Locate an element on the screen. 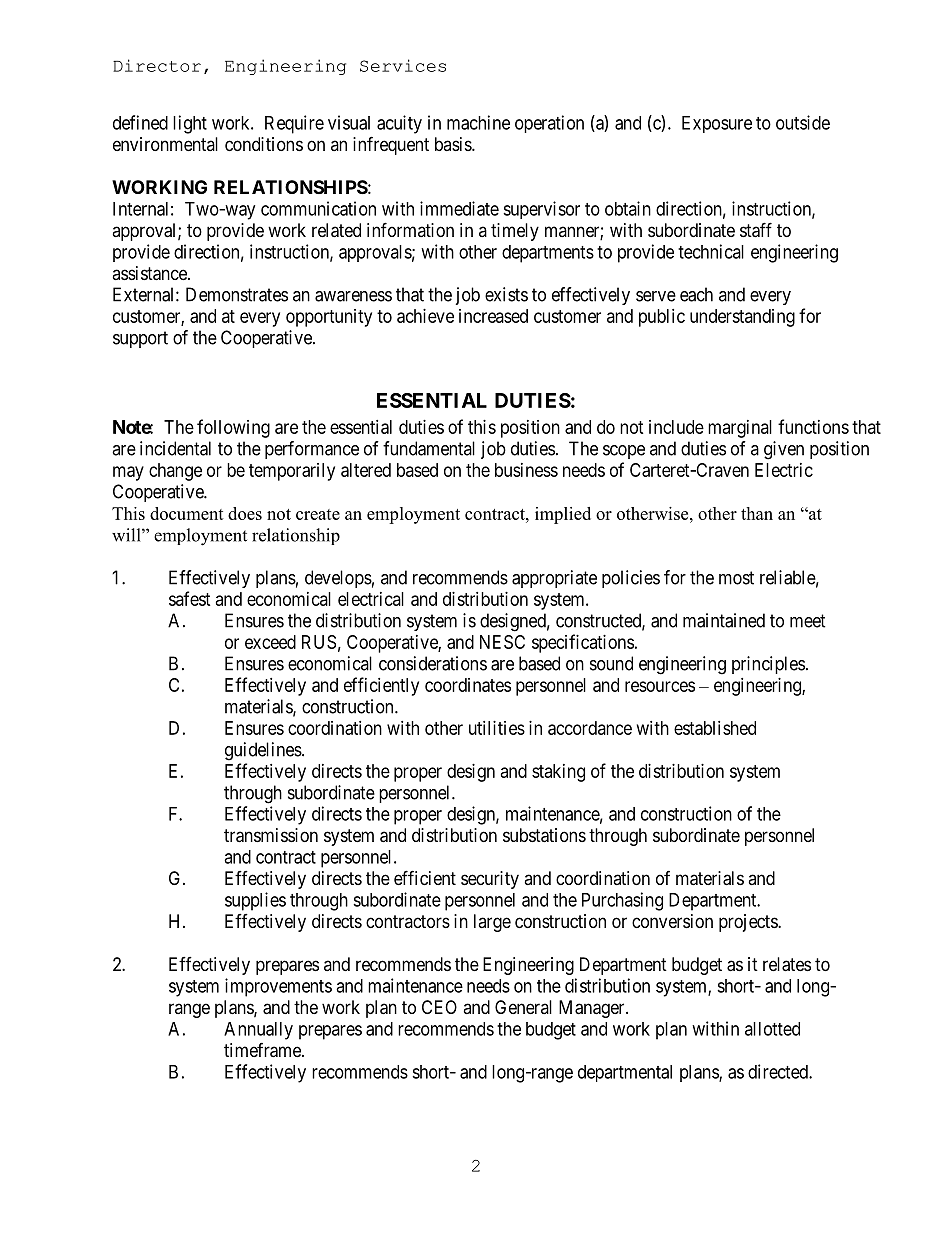 The width and height of the screenshot is (952, 1233). marginal is located at coordinates (740, 429).
